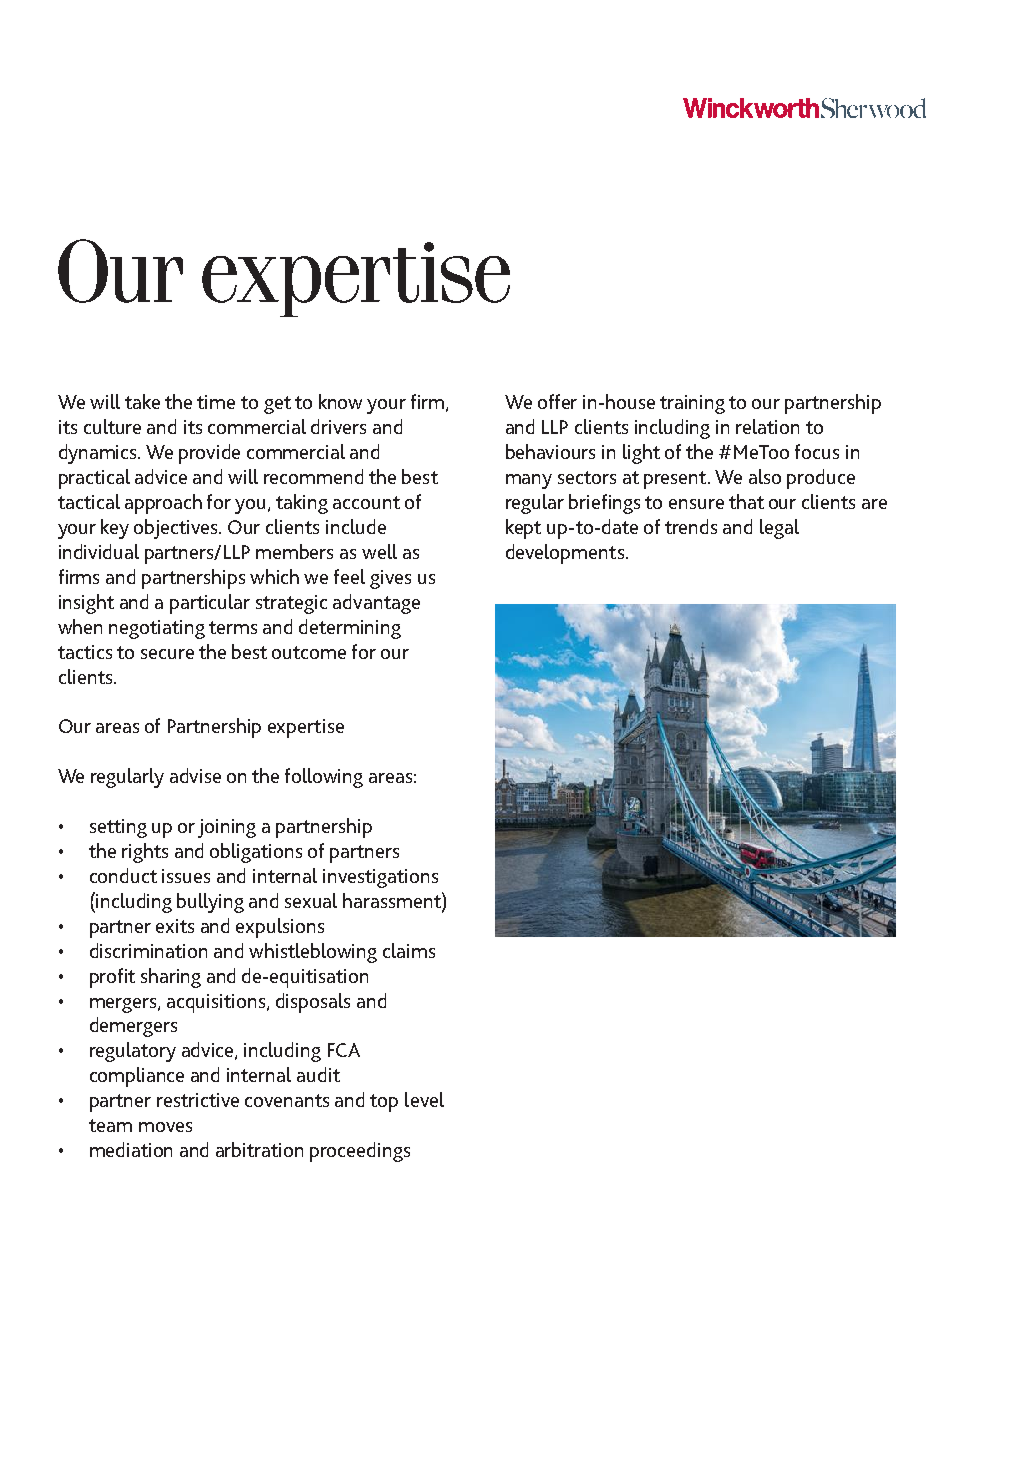  I want to click on advise, so click(195, 775).
